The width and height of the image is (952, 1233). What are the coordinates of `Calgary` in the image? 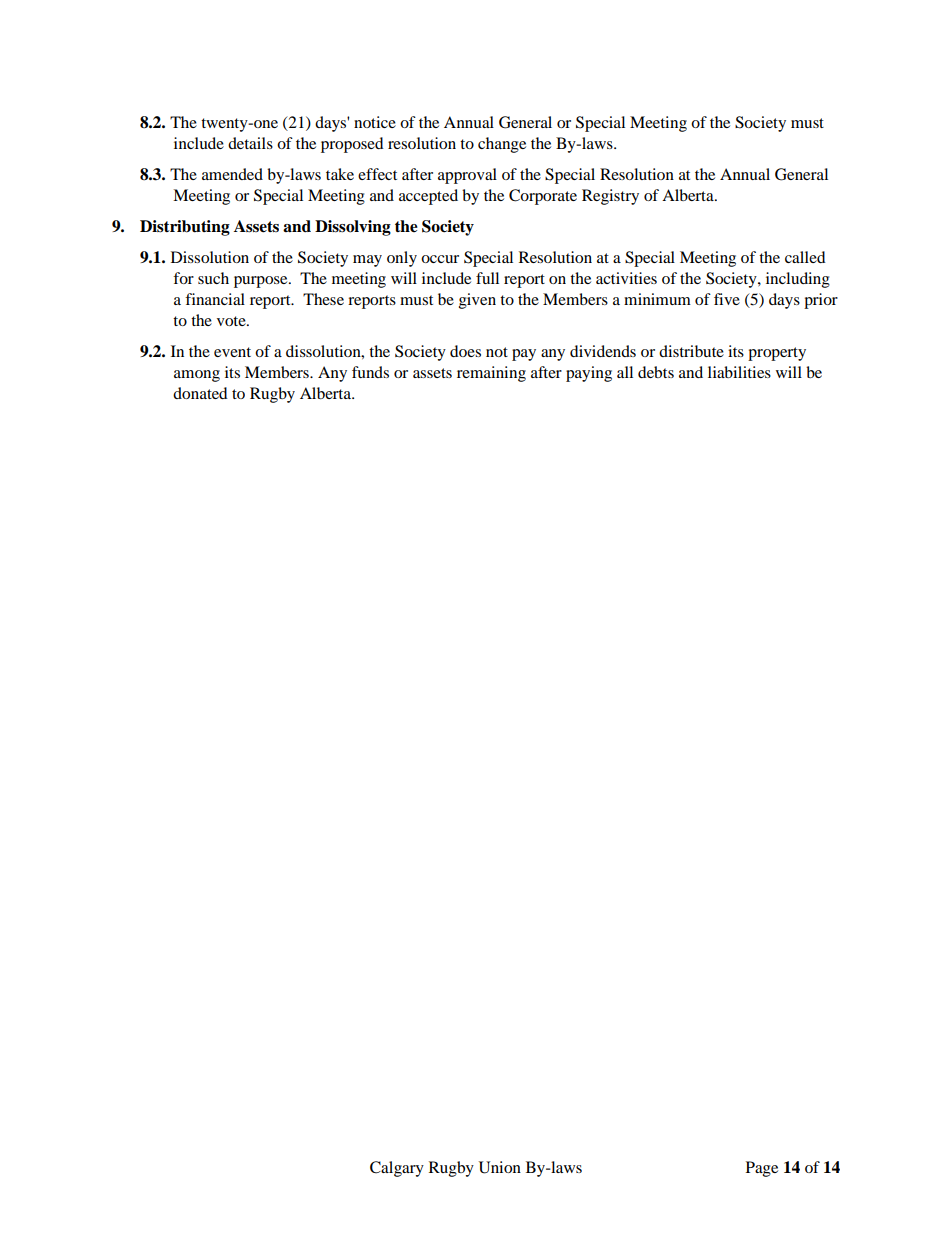 It's located at (397, 1169).
